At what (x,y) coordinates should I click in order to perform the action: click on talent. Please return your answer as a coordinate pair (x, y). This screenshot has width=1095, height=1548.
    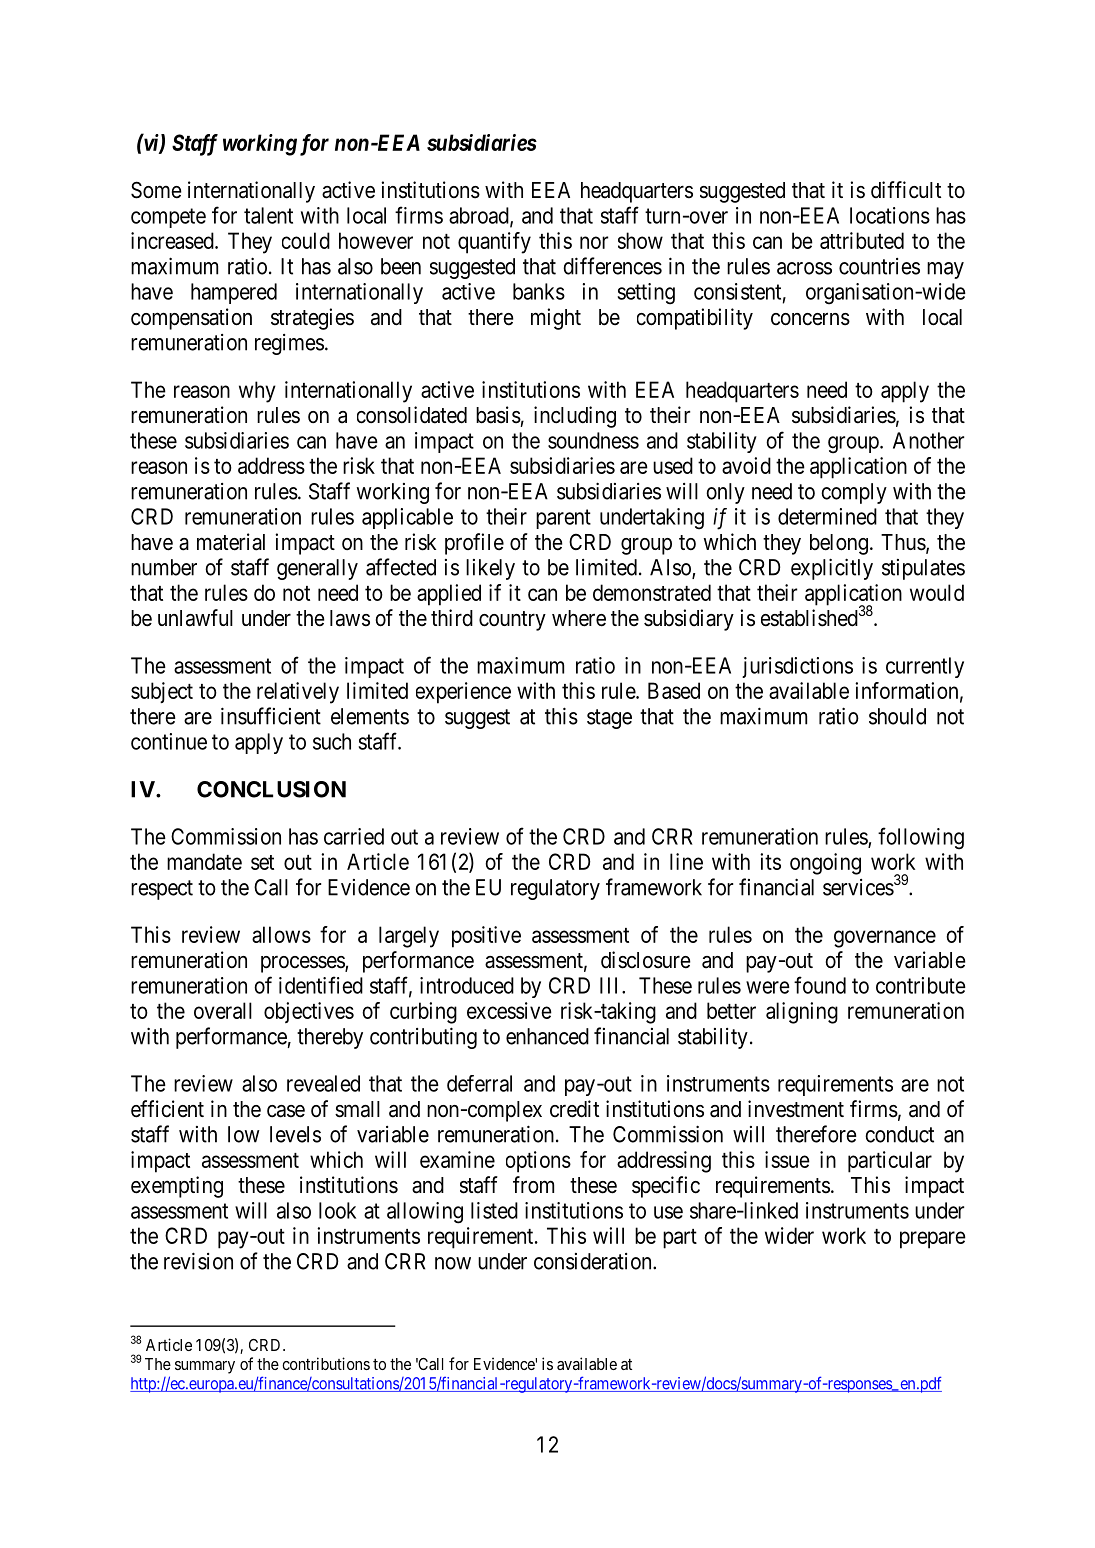
    Looking at the image, I should click on (268, 215).
